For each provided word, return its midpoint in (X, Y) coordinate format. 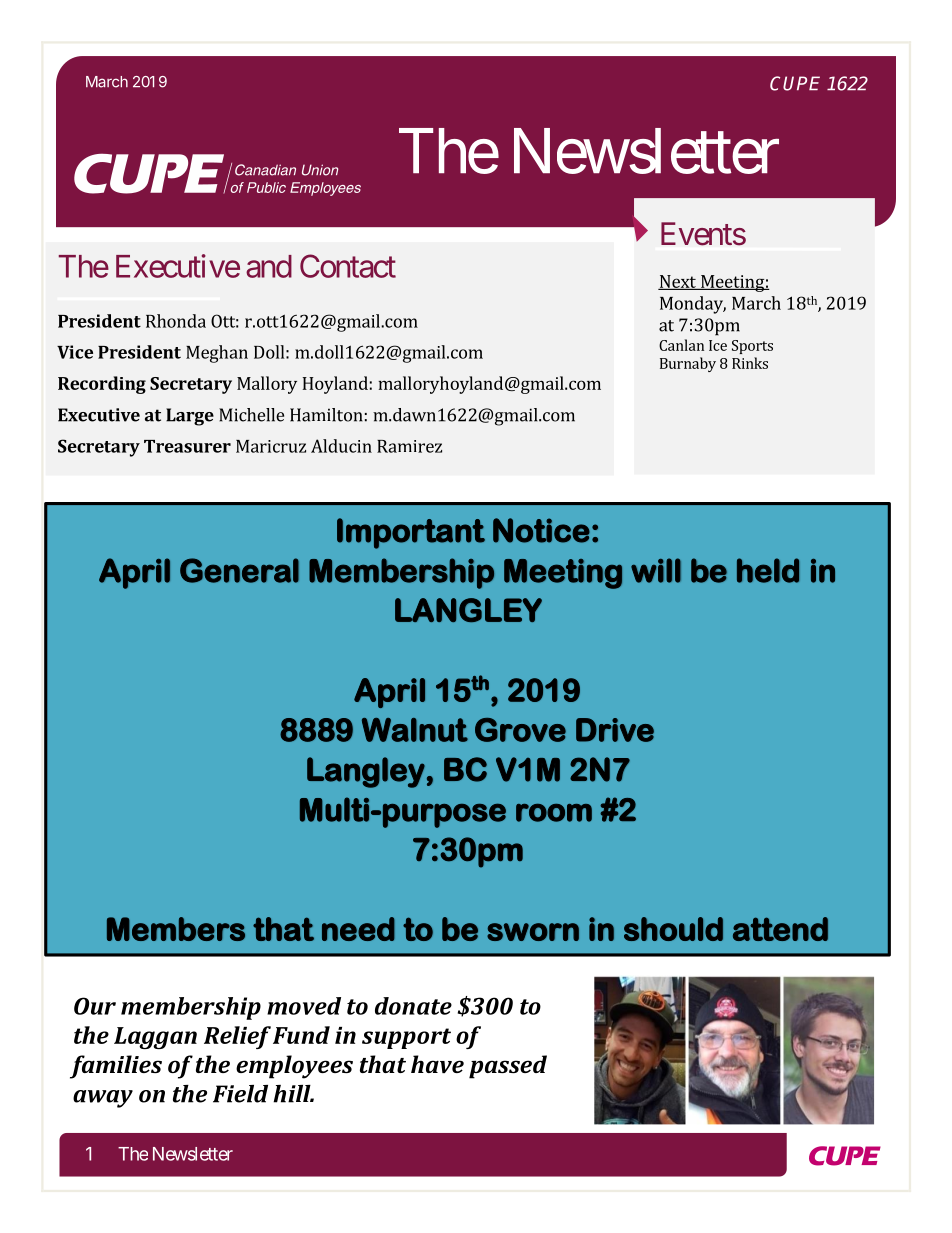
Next (678, 282)
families (116, 1067)
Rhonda (176, 321)
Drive (615, 730)
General (239, 570)
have (437, 1064)
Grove (520, 730)
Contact (348, 266)
